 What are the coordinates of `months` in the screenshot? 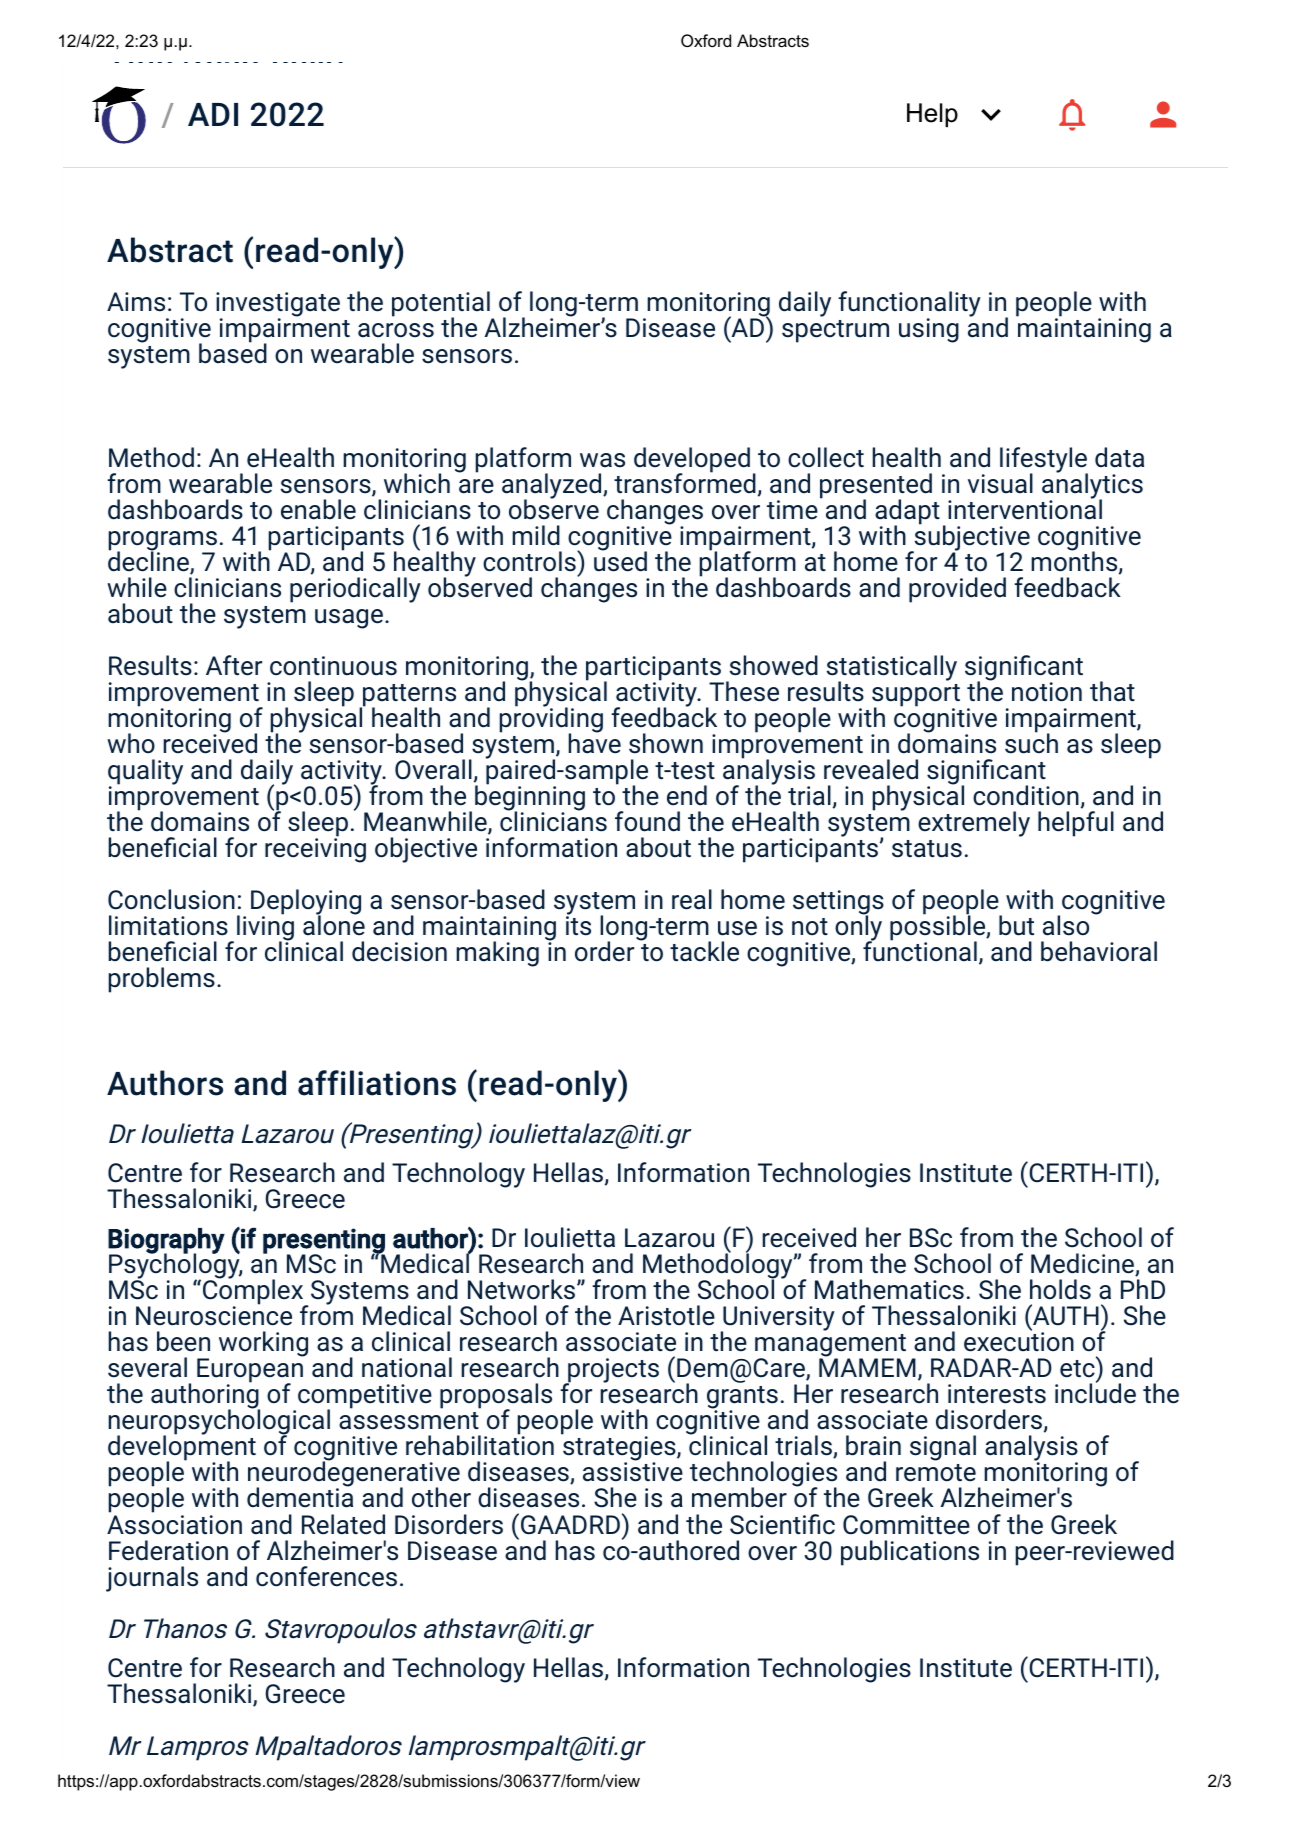 It's located at (1074, 560).
